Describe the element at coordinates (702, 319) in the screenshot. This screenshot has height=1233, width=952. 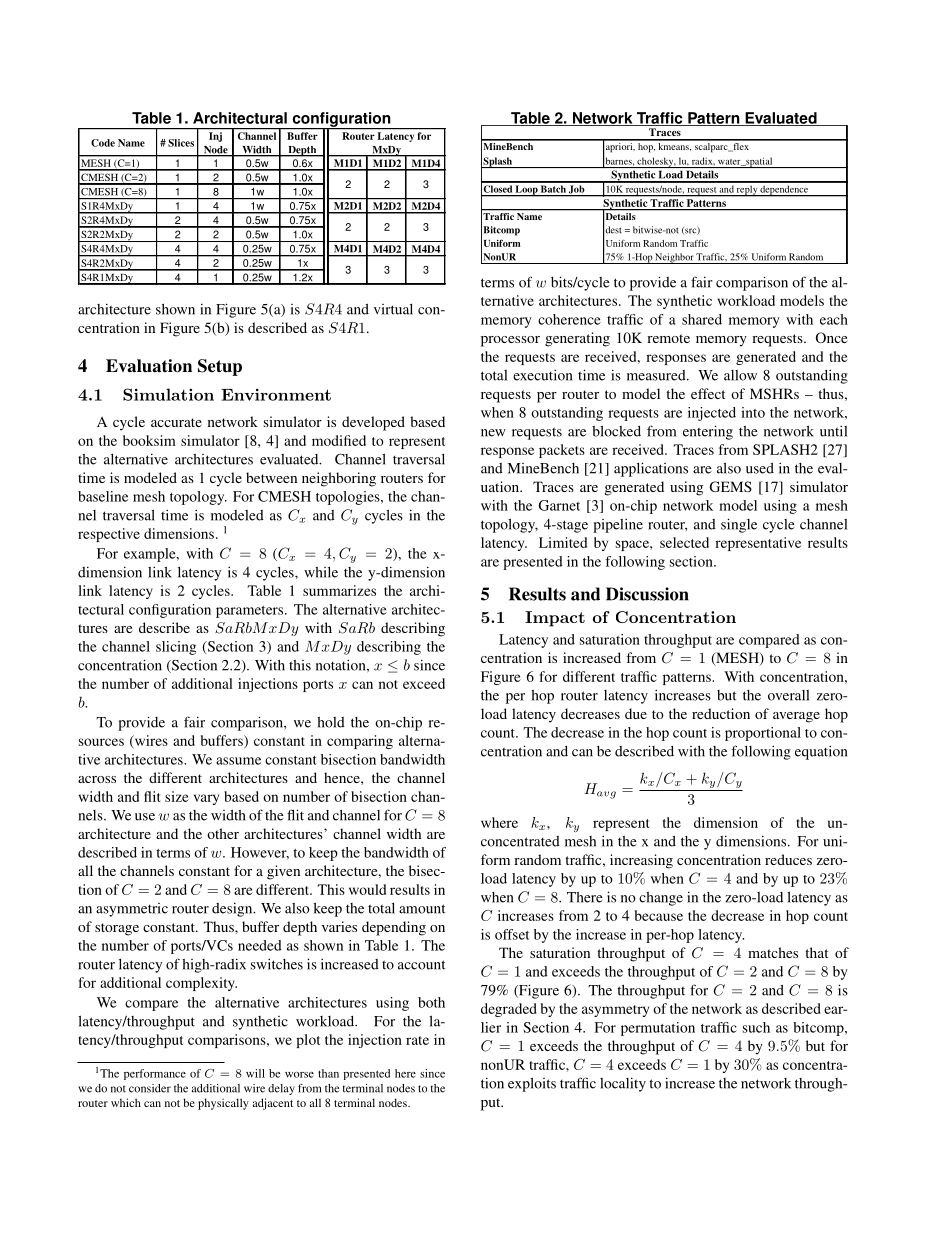
I see `shared` at that location.
